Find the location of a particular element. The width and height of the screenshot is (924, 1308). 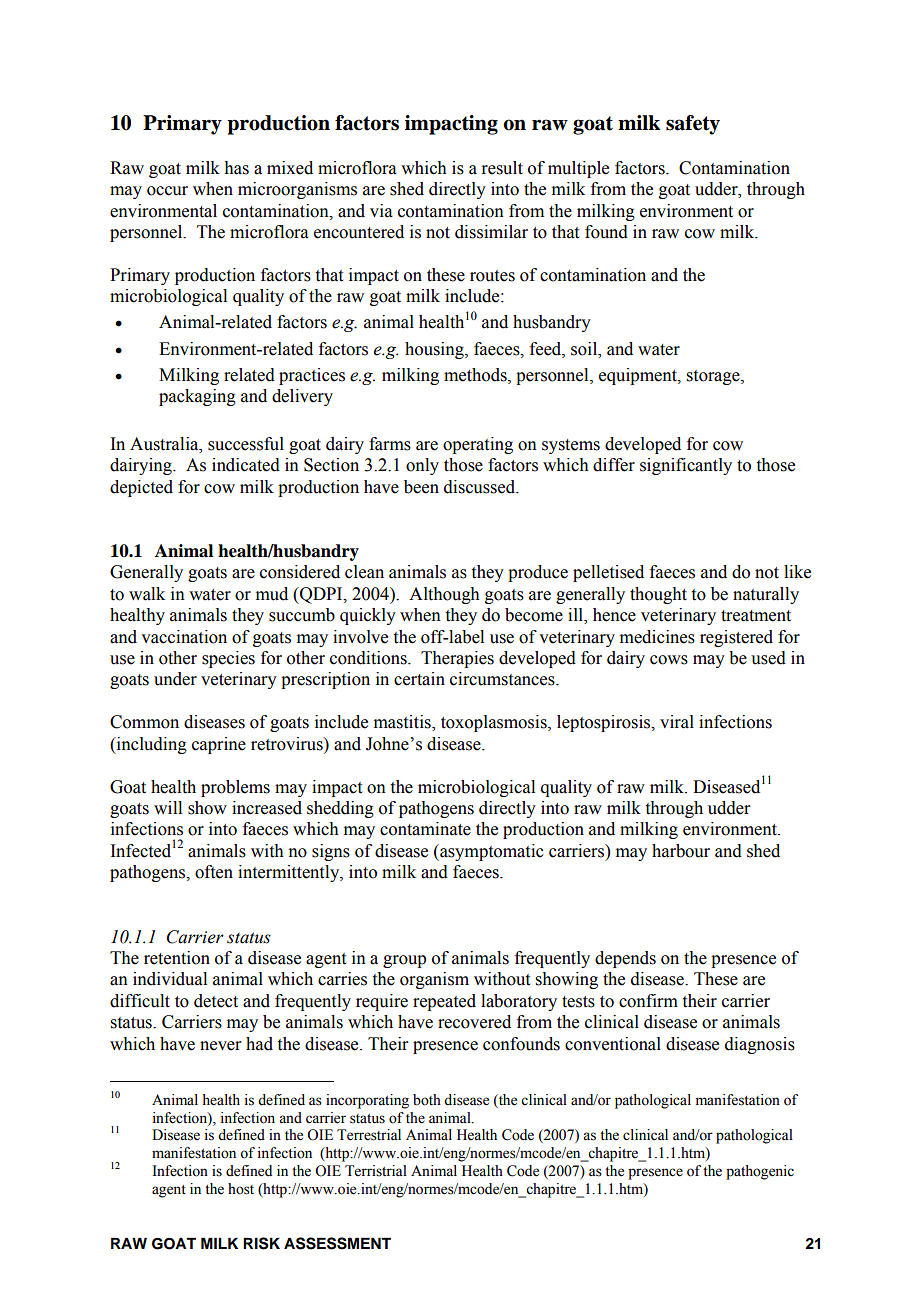

safety is located at coordinates (693, 125).
